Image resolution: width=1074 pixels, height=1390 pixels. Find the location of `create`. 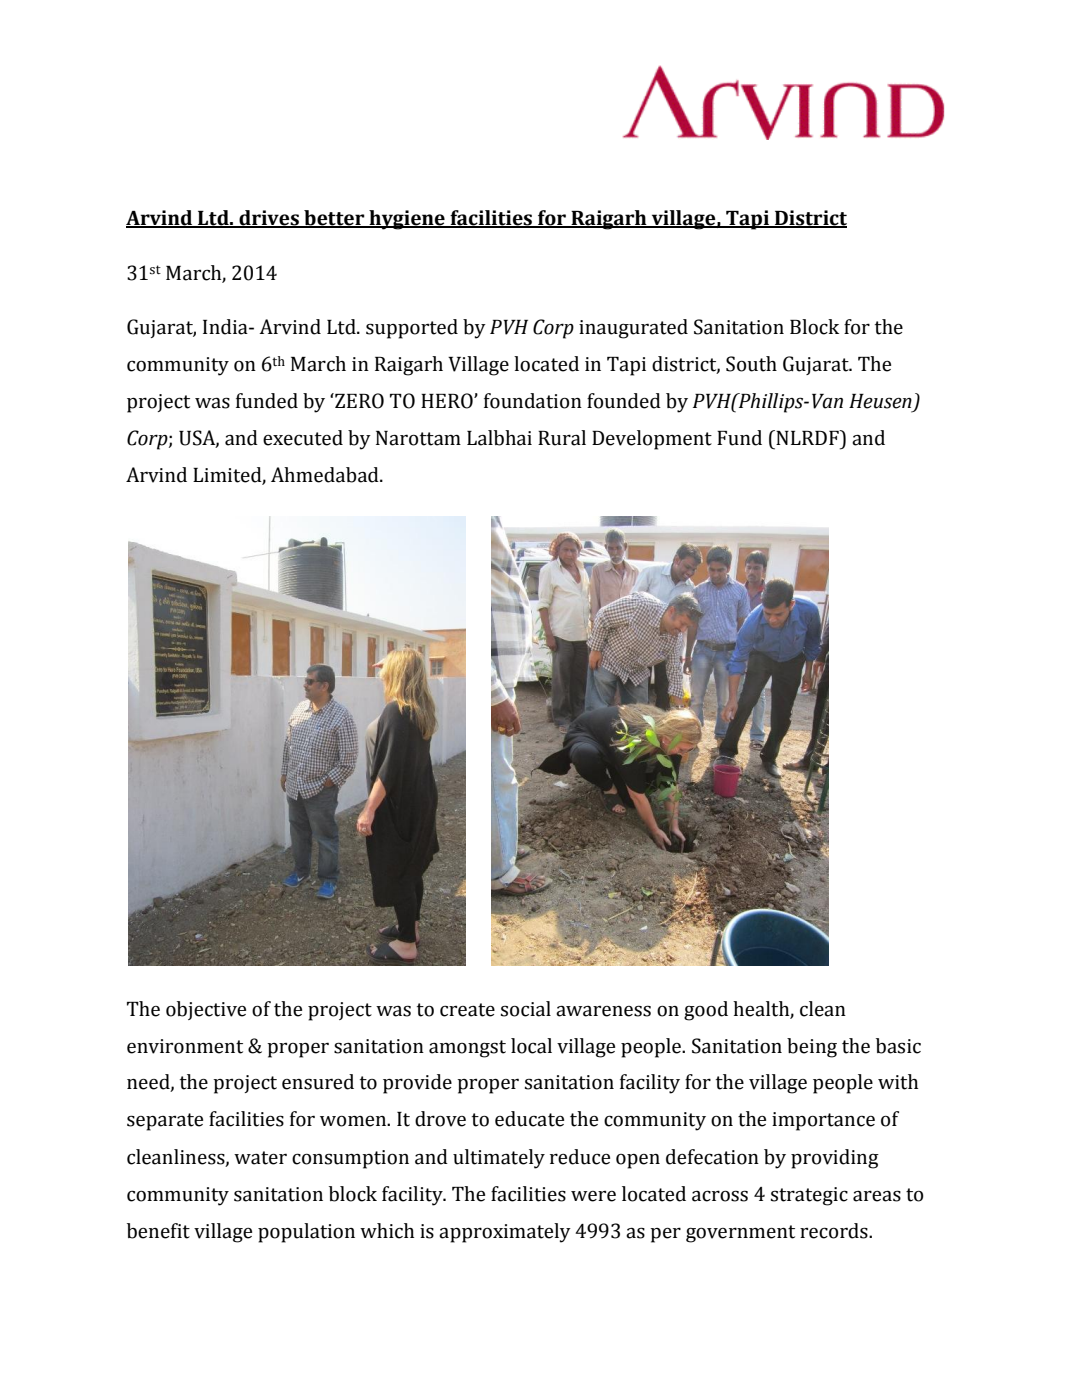

create is located at coordinates (467, 1010).
